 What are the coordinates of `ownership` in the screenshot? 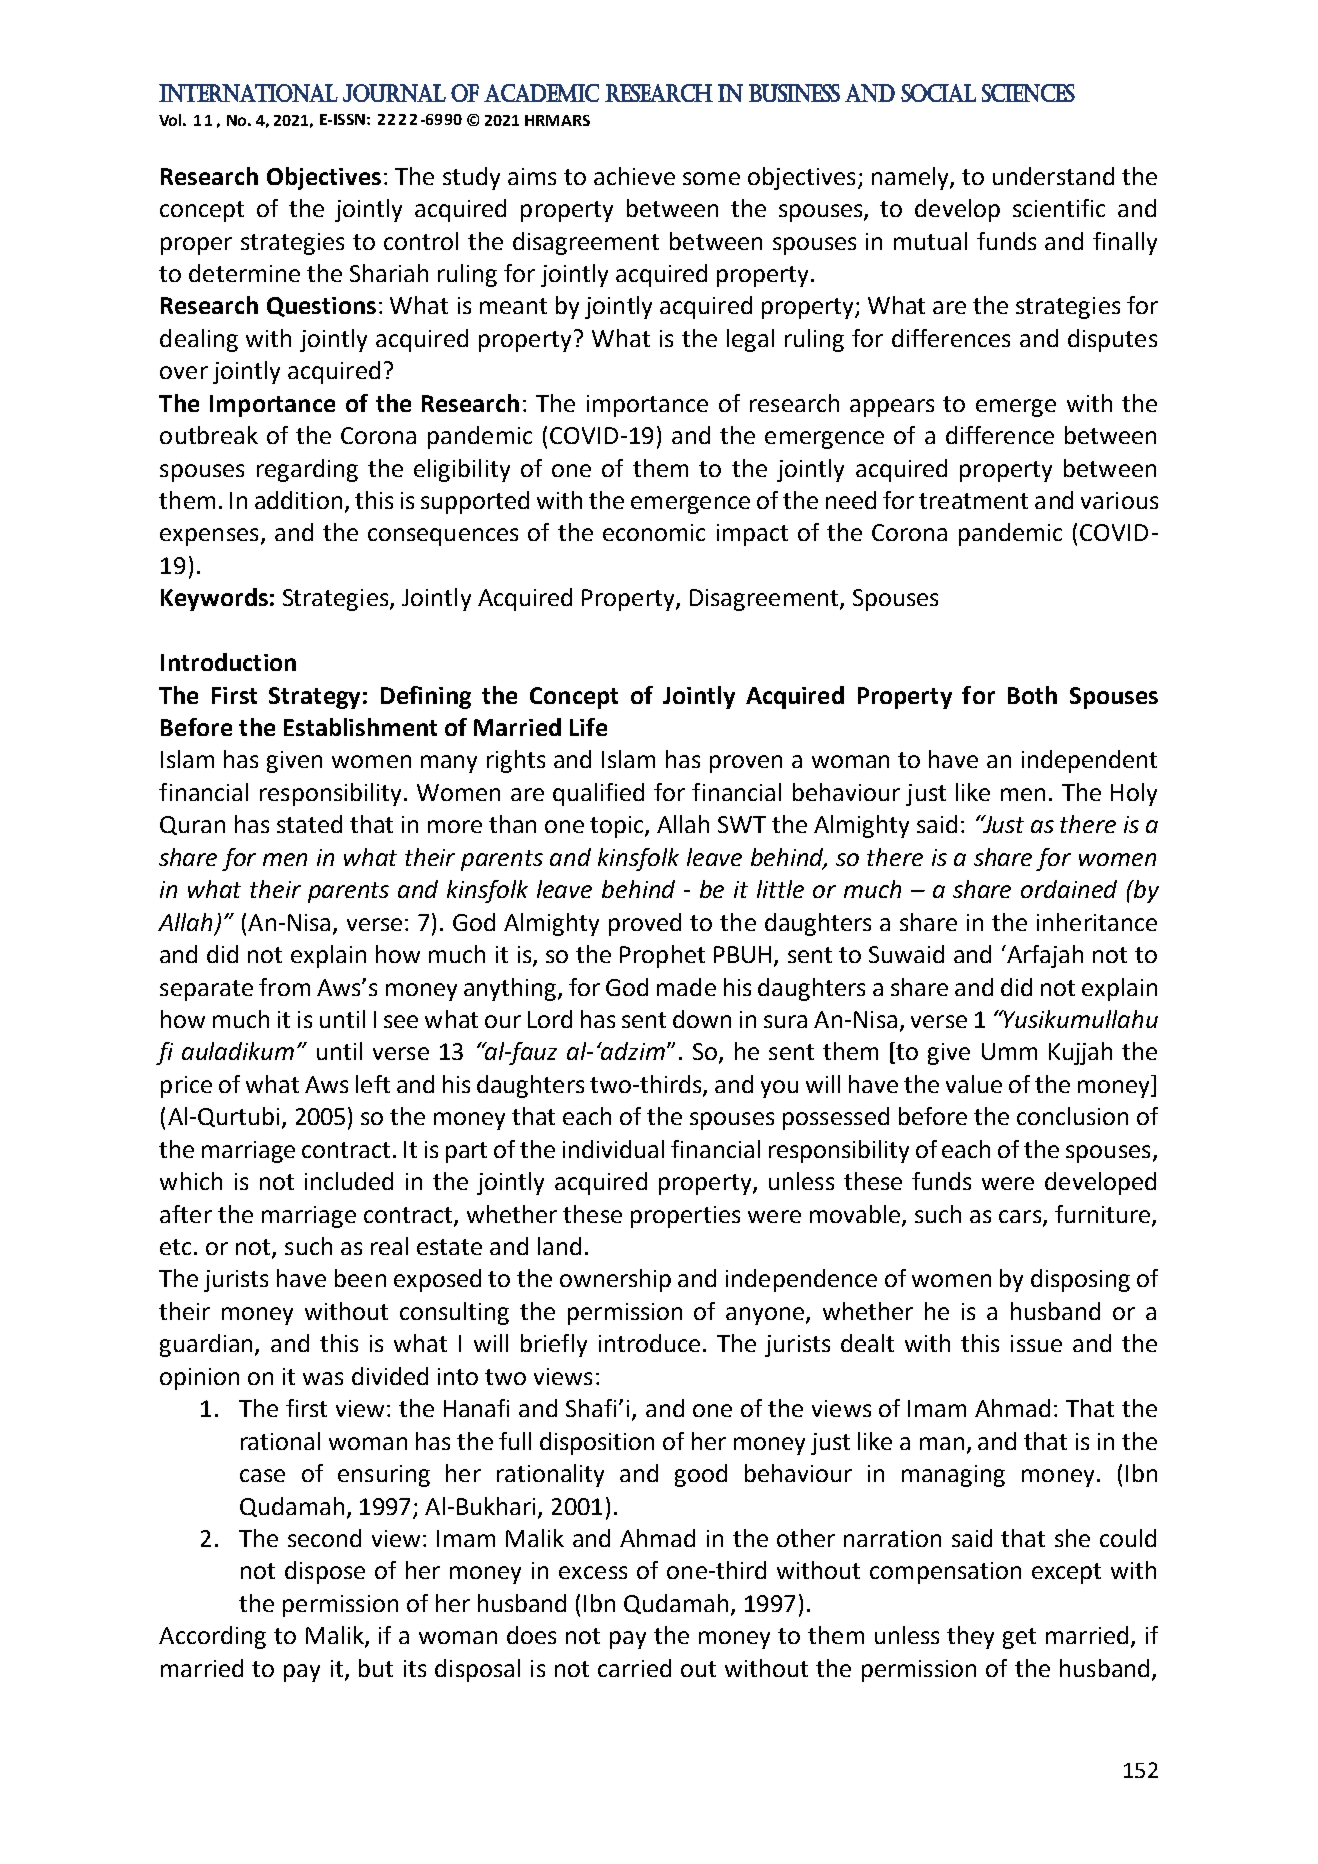 It's located at (615, 1280).
